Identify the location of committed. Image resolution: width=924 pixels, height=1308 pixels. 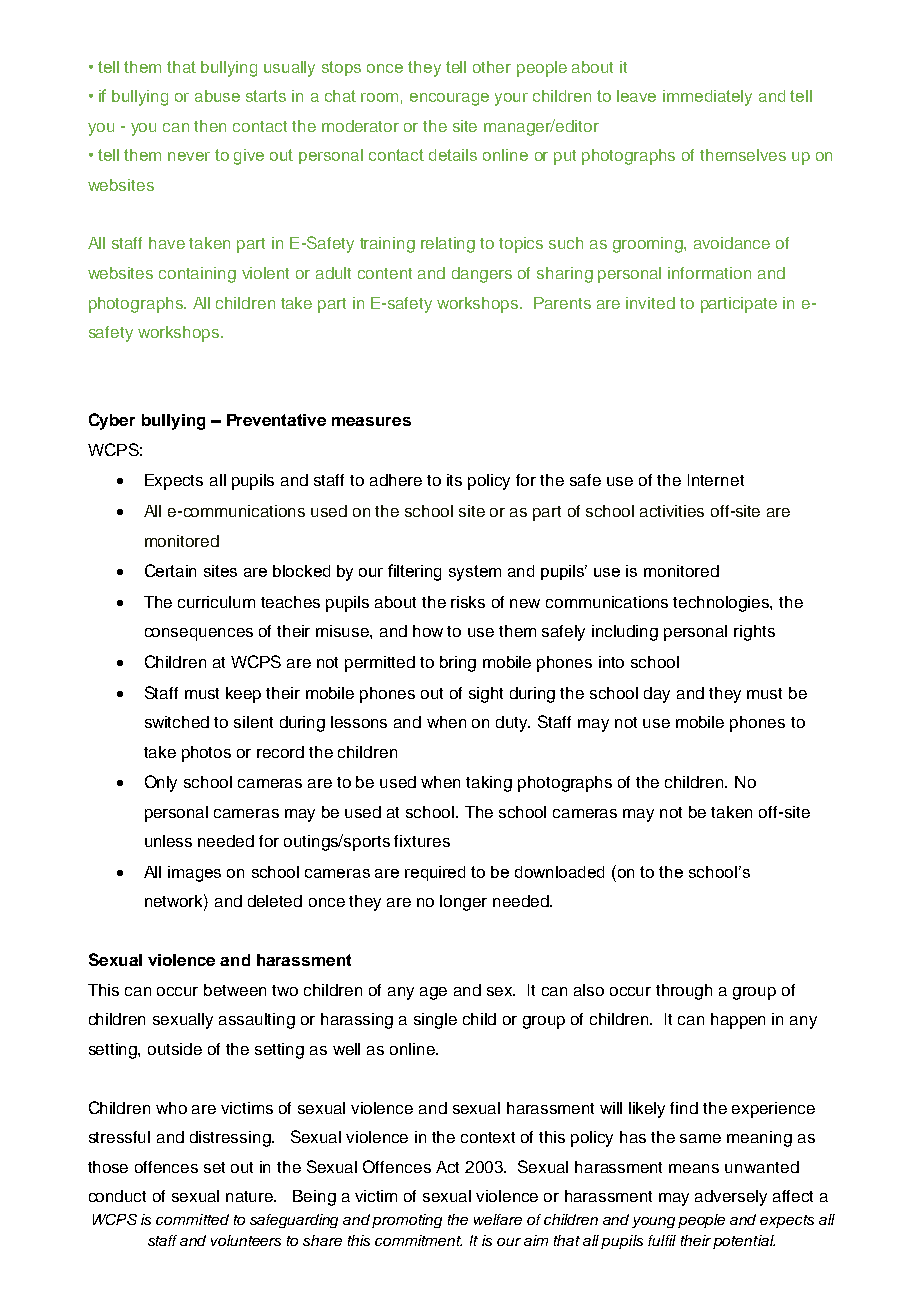
(192, 1219).
